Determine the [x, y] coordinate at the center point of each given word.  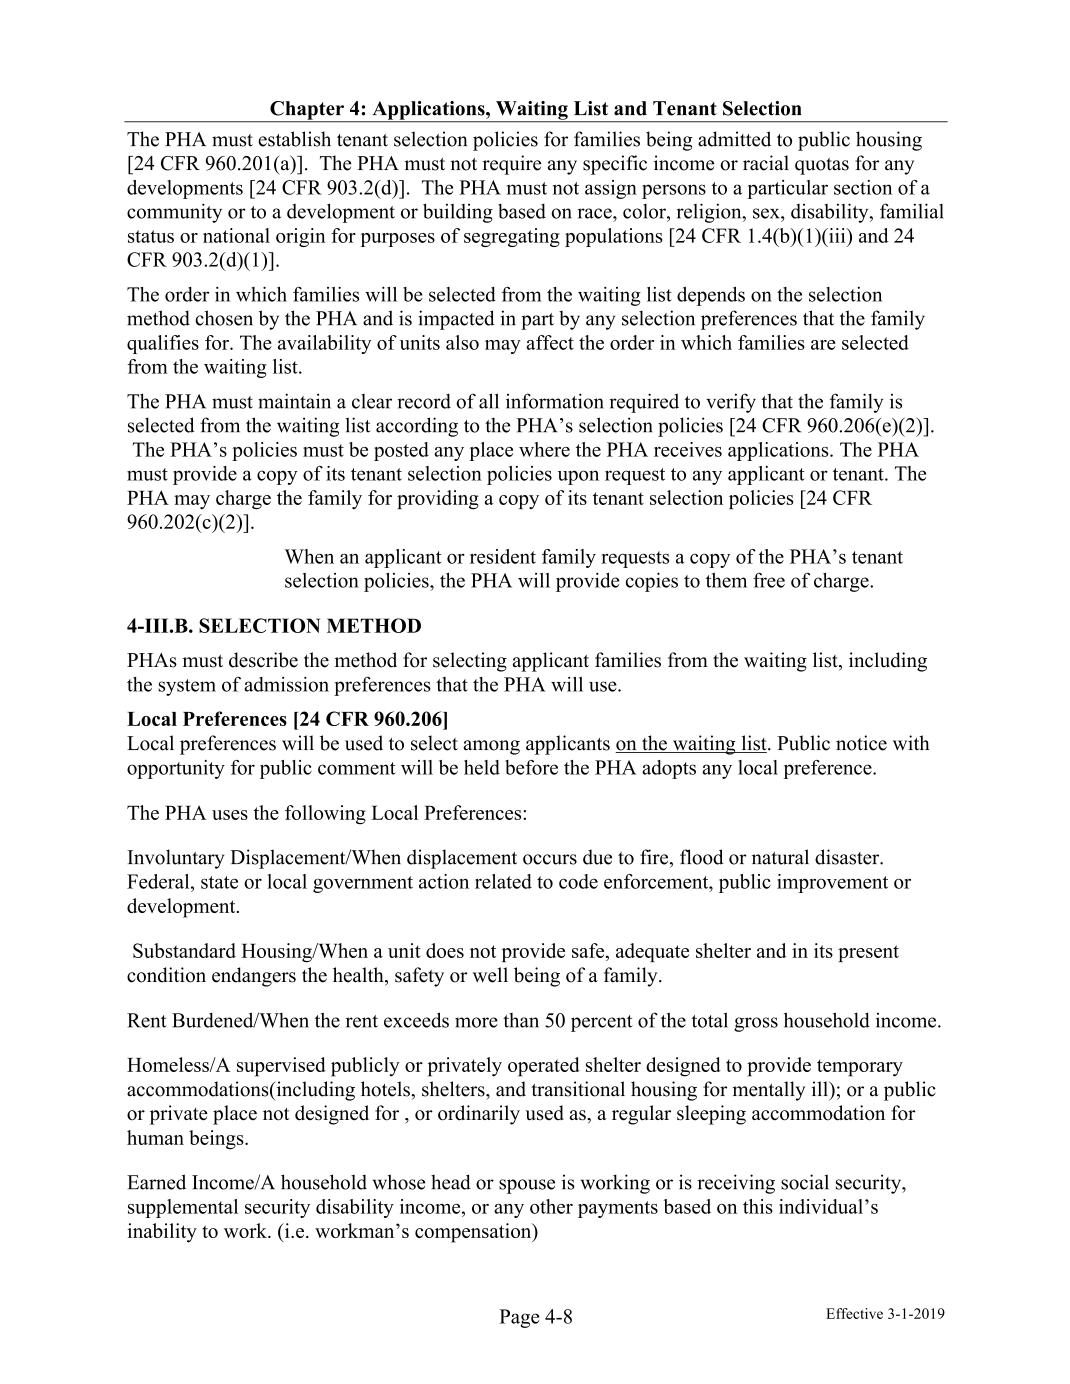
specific [615, 165]
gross [756, 1024]
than [521, 1020]
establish [294, 139]
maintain [294, 401]
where [544, 449]
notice [861, 743]
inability [162, 1233]
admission [286, 684]
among [491, 747]
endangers [254, 977]
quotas [822, 166]
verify [731, 403]
